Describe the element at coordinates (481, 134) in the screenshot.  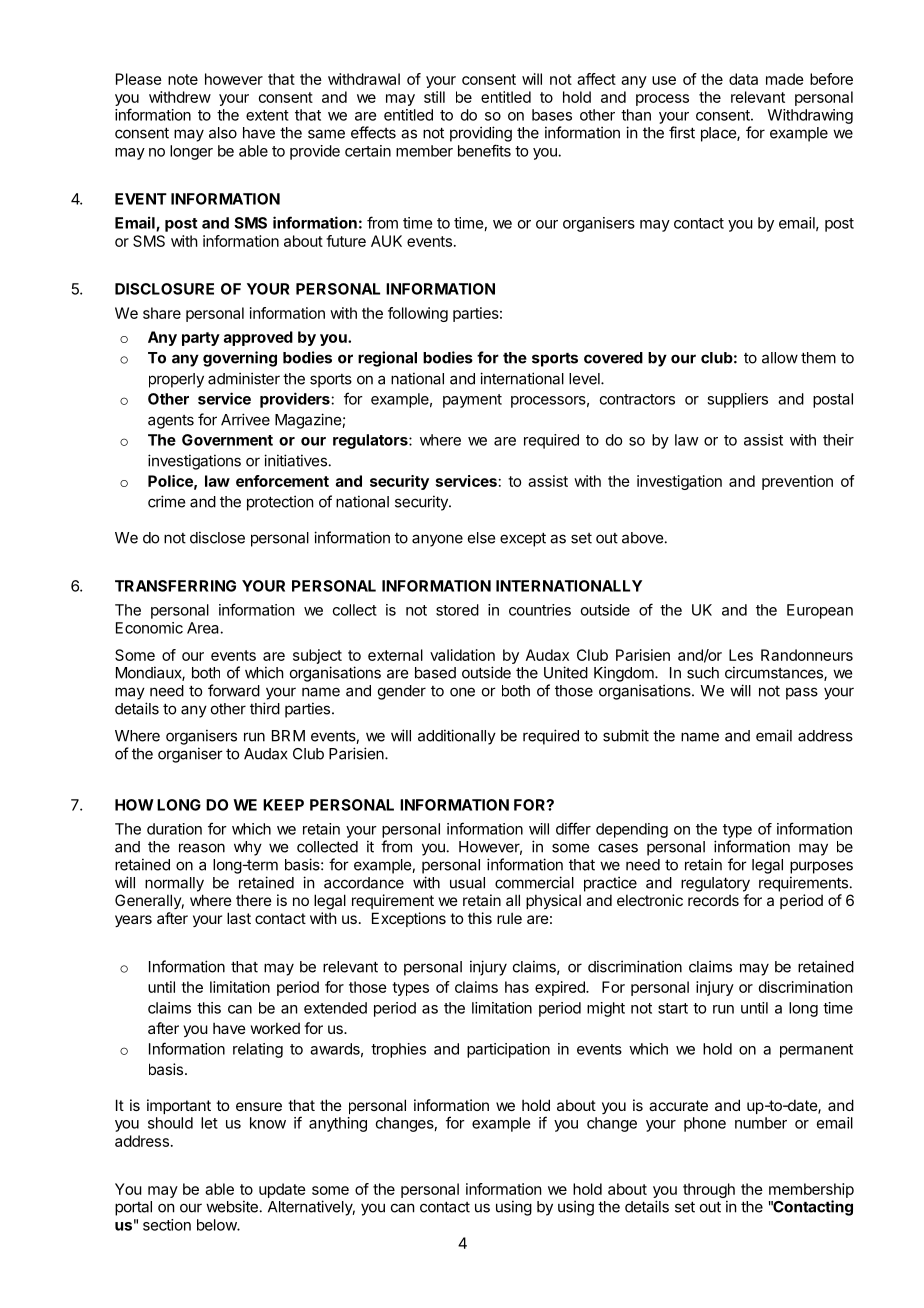
I see `providing` at that location.
